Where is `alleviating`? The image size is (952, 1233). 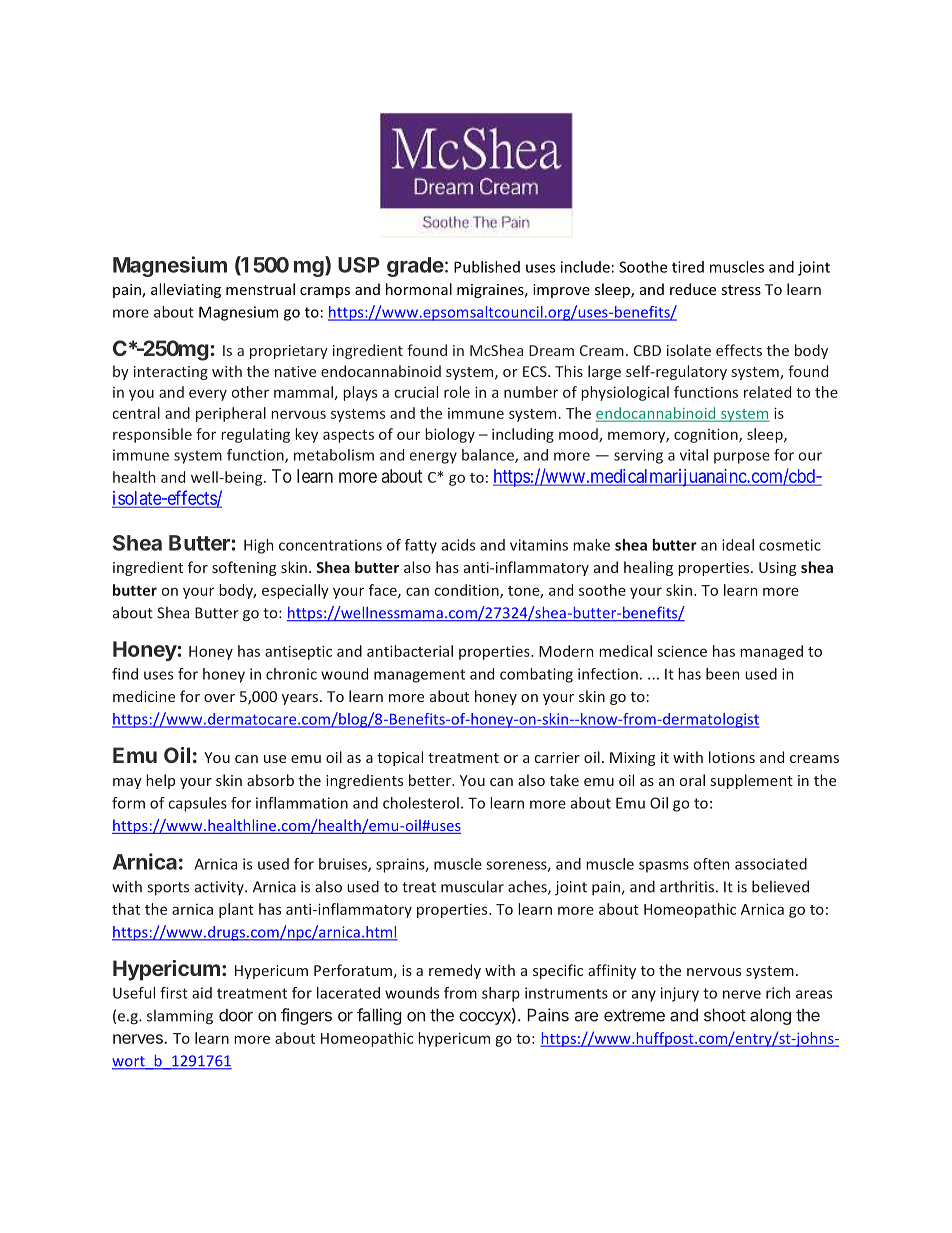
alleviating is located at coordinates (186, 290).
